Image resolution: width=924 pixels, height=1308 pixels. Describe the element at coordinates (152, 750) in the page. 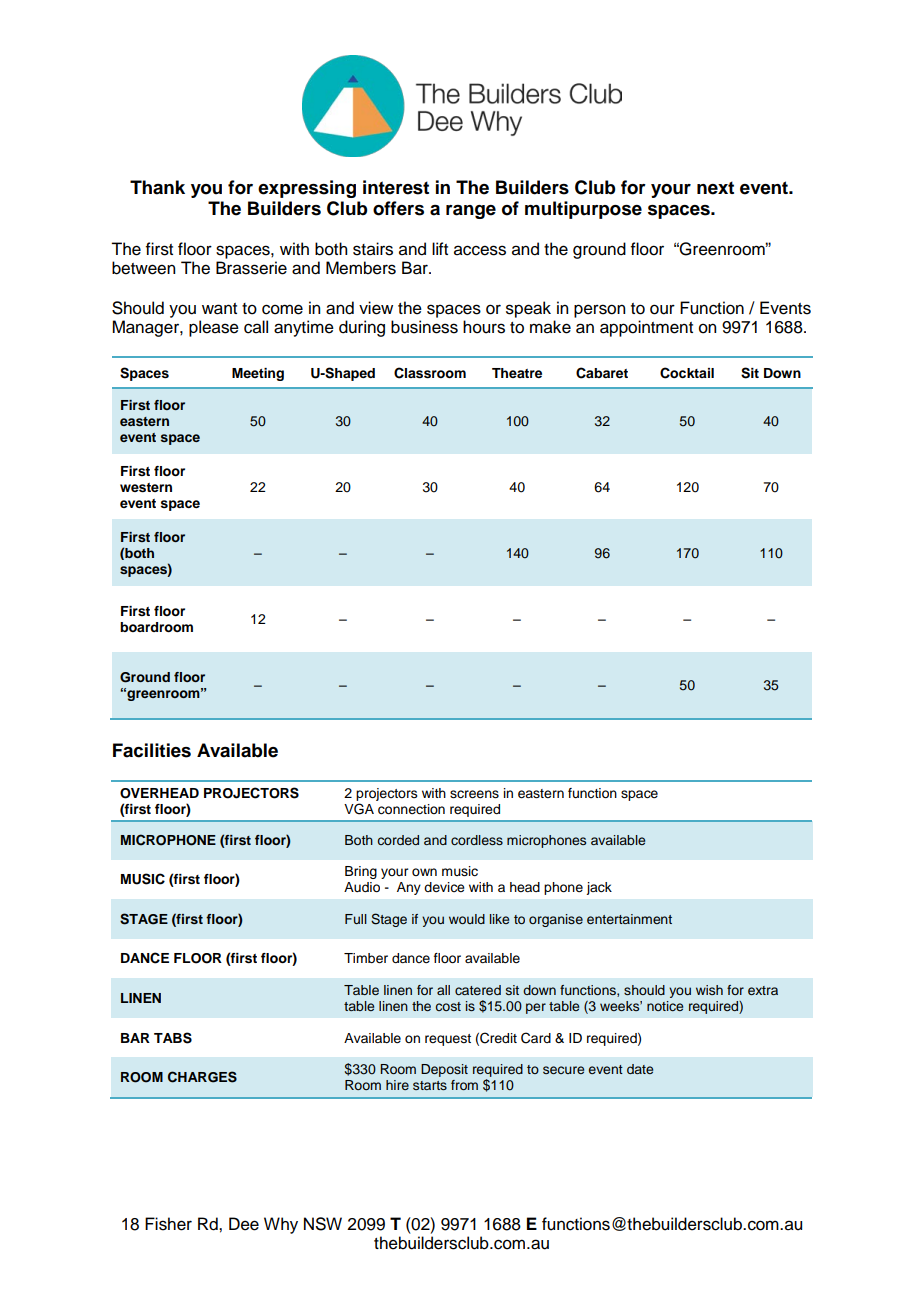

I see `Facilities` at that location.
